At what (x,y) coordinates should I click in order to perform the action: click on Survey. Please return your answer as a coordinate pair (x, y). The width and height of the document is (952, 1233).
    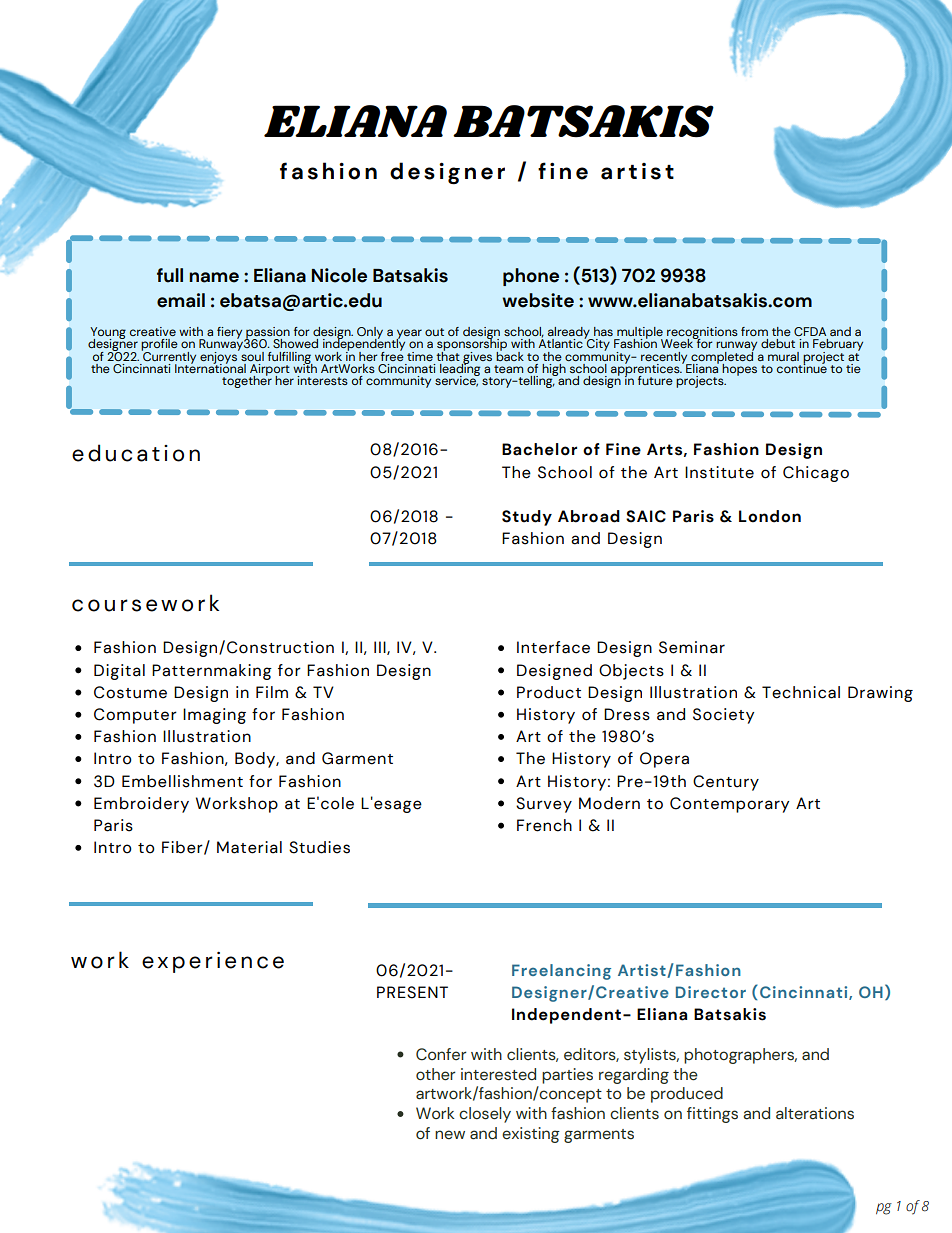
    Looking at the image, I should click on (544, 805).
